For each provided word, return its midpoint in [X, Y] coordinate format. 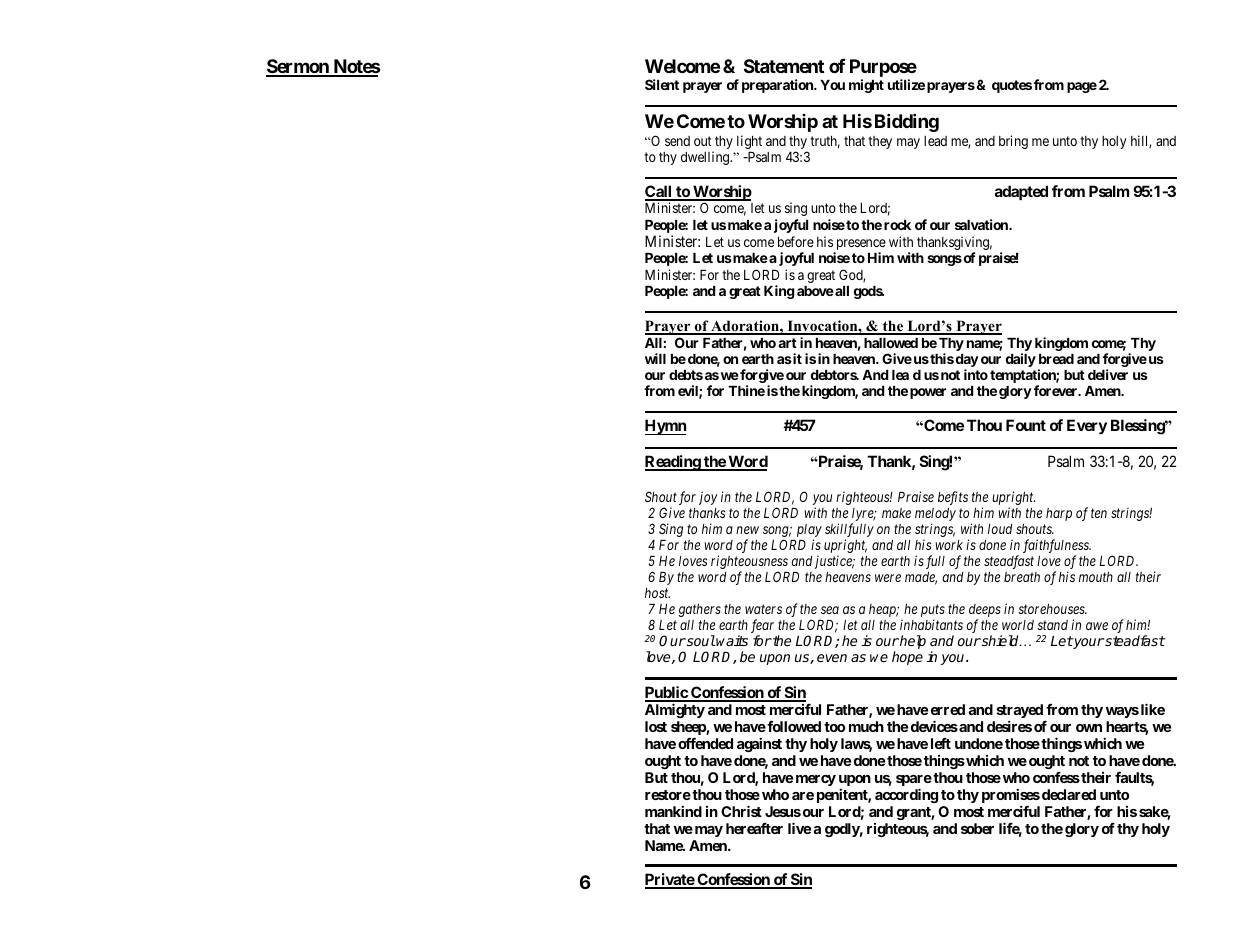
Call [659, 192]
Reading [673, 463]
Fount [1026, 425]
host [657, 593]
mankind [673, 811]
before [796, 241]
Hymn [665, 427]
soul [700, 640]
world [1018, 625]
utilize [906, 84]
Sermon [298, 67]
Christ [741, 811]
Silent [662, 84]
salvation [982, 224]
